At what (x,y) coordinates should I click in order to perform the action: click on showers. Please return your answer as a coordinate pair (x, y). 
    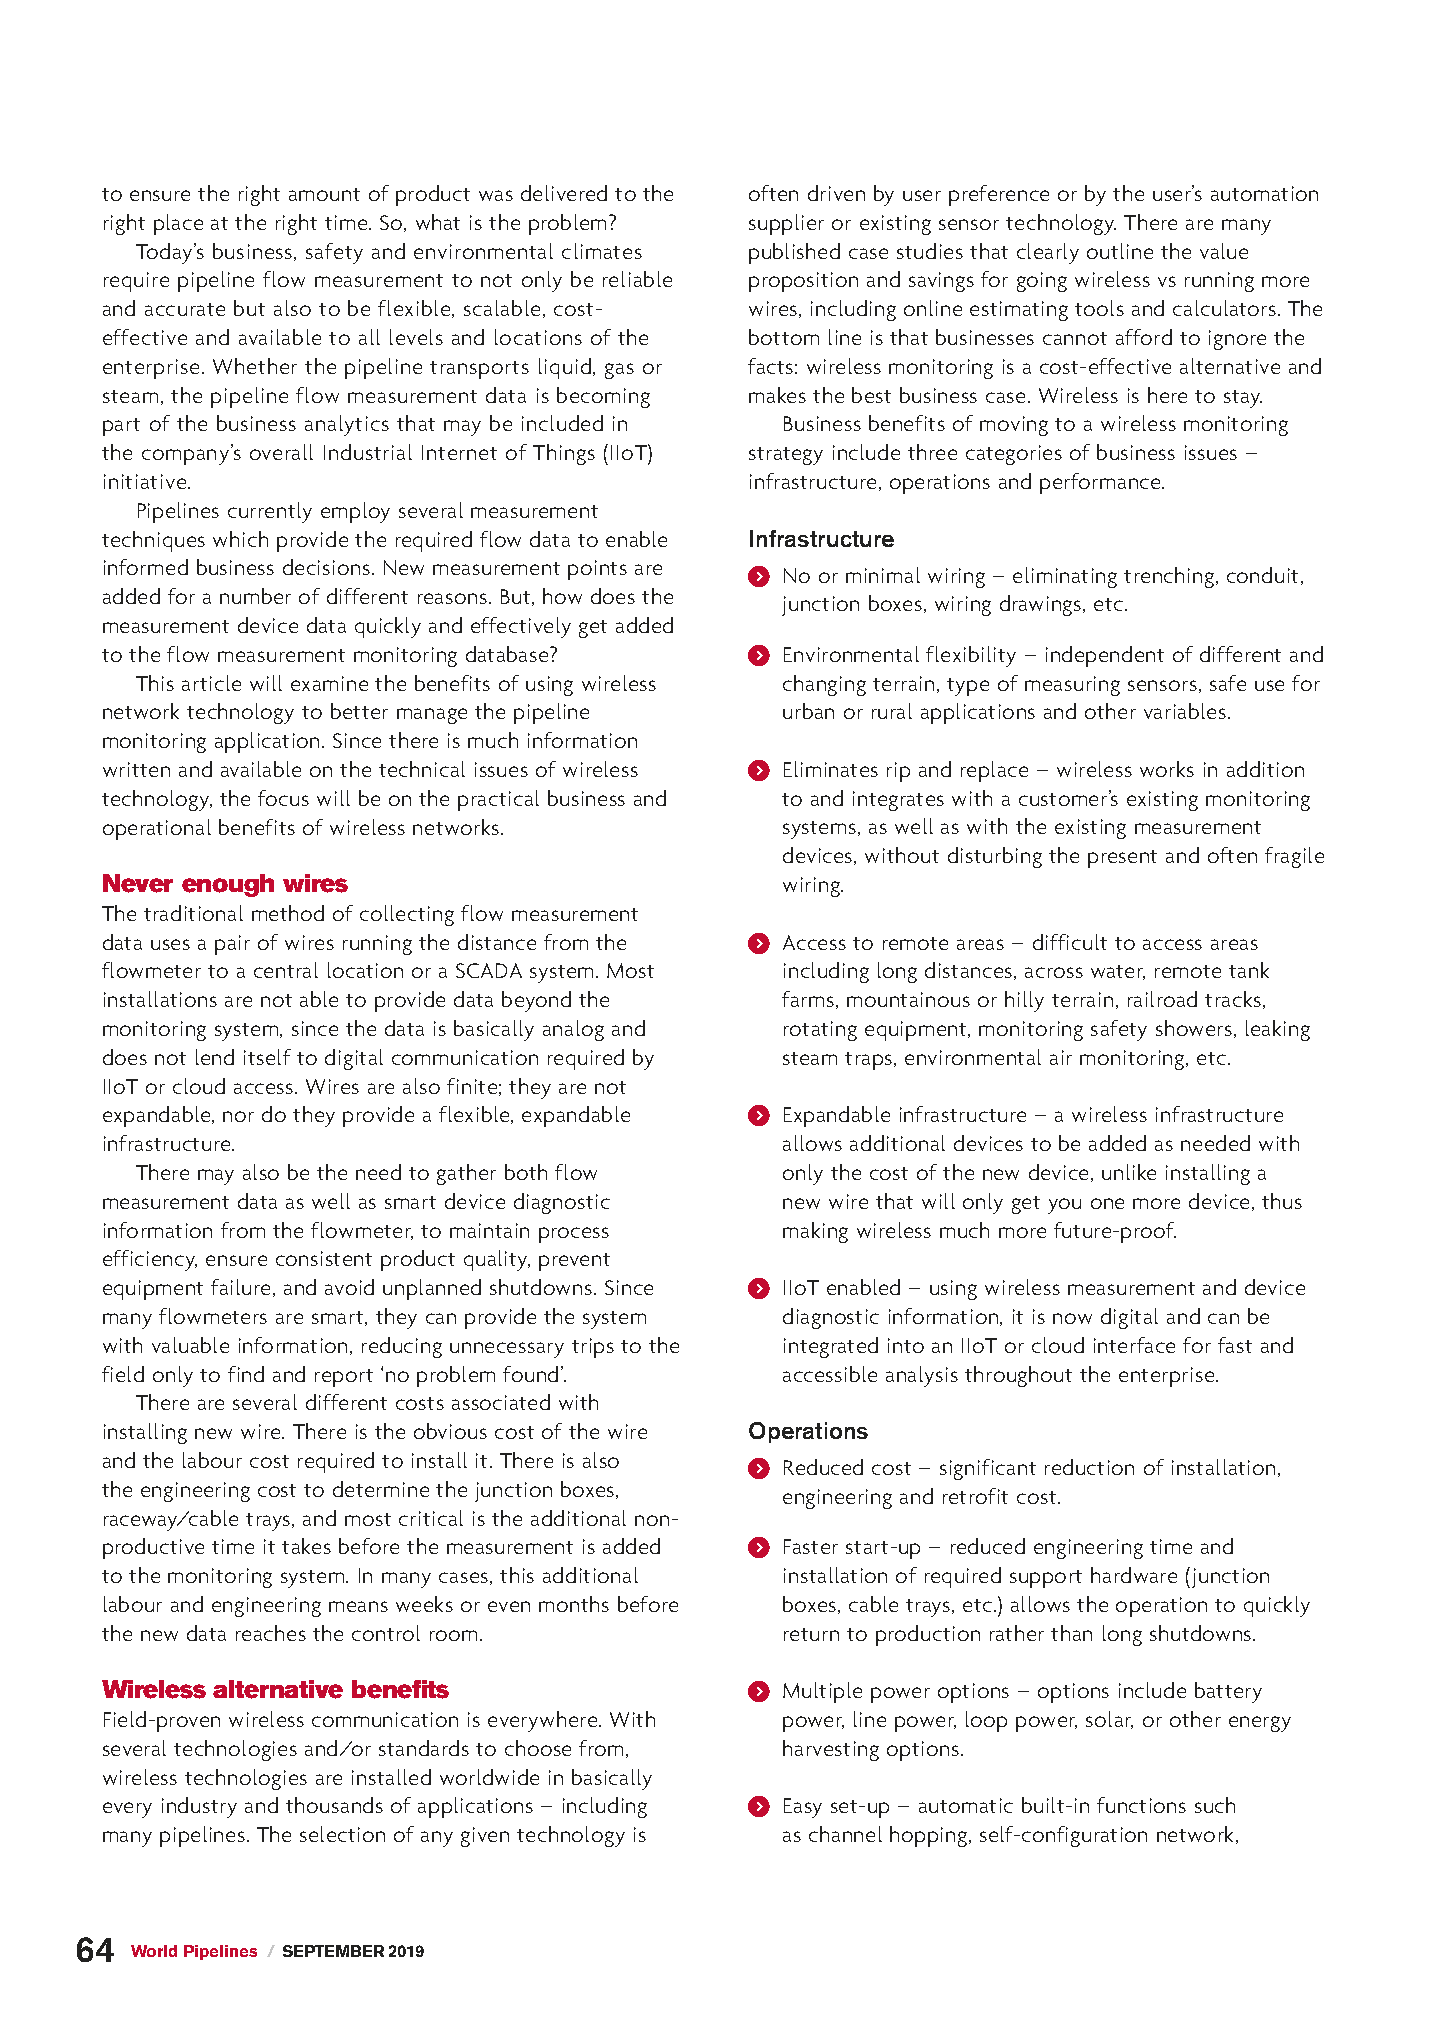
    Looking at the image, I should click on (1194, 1028).
